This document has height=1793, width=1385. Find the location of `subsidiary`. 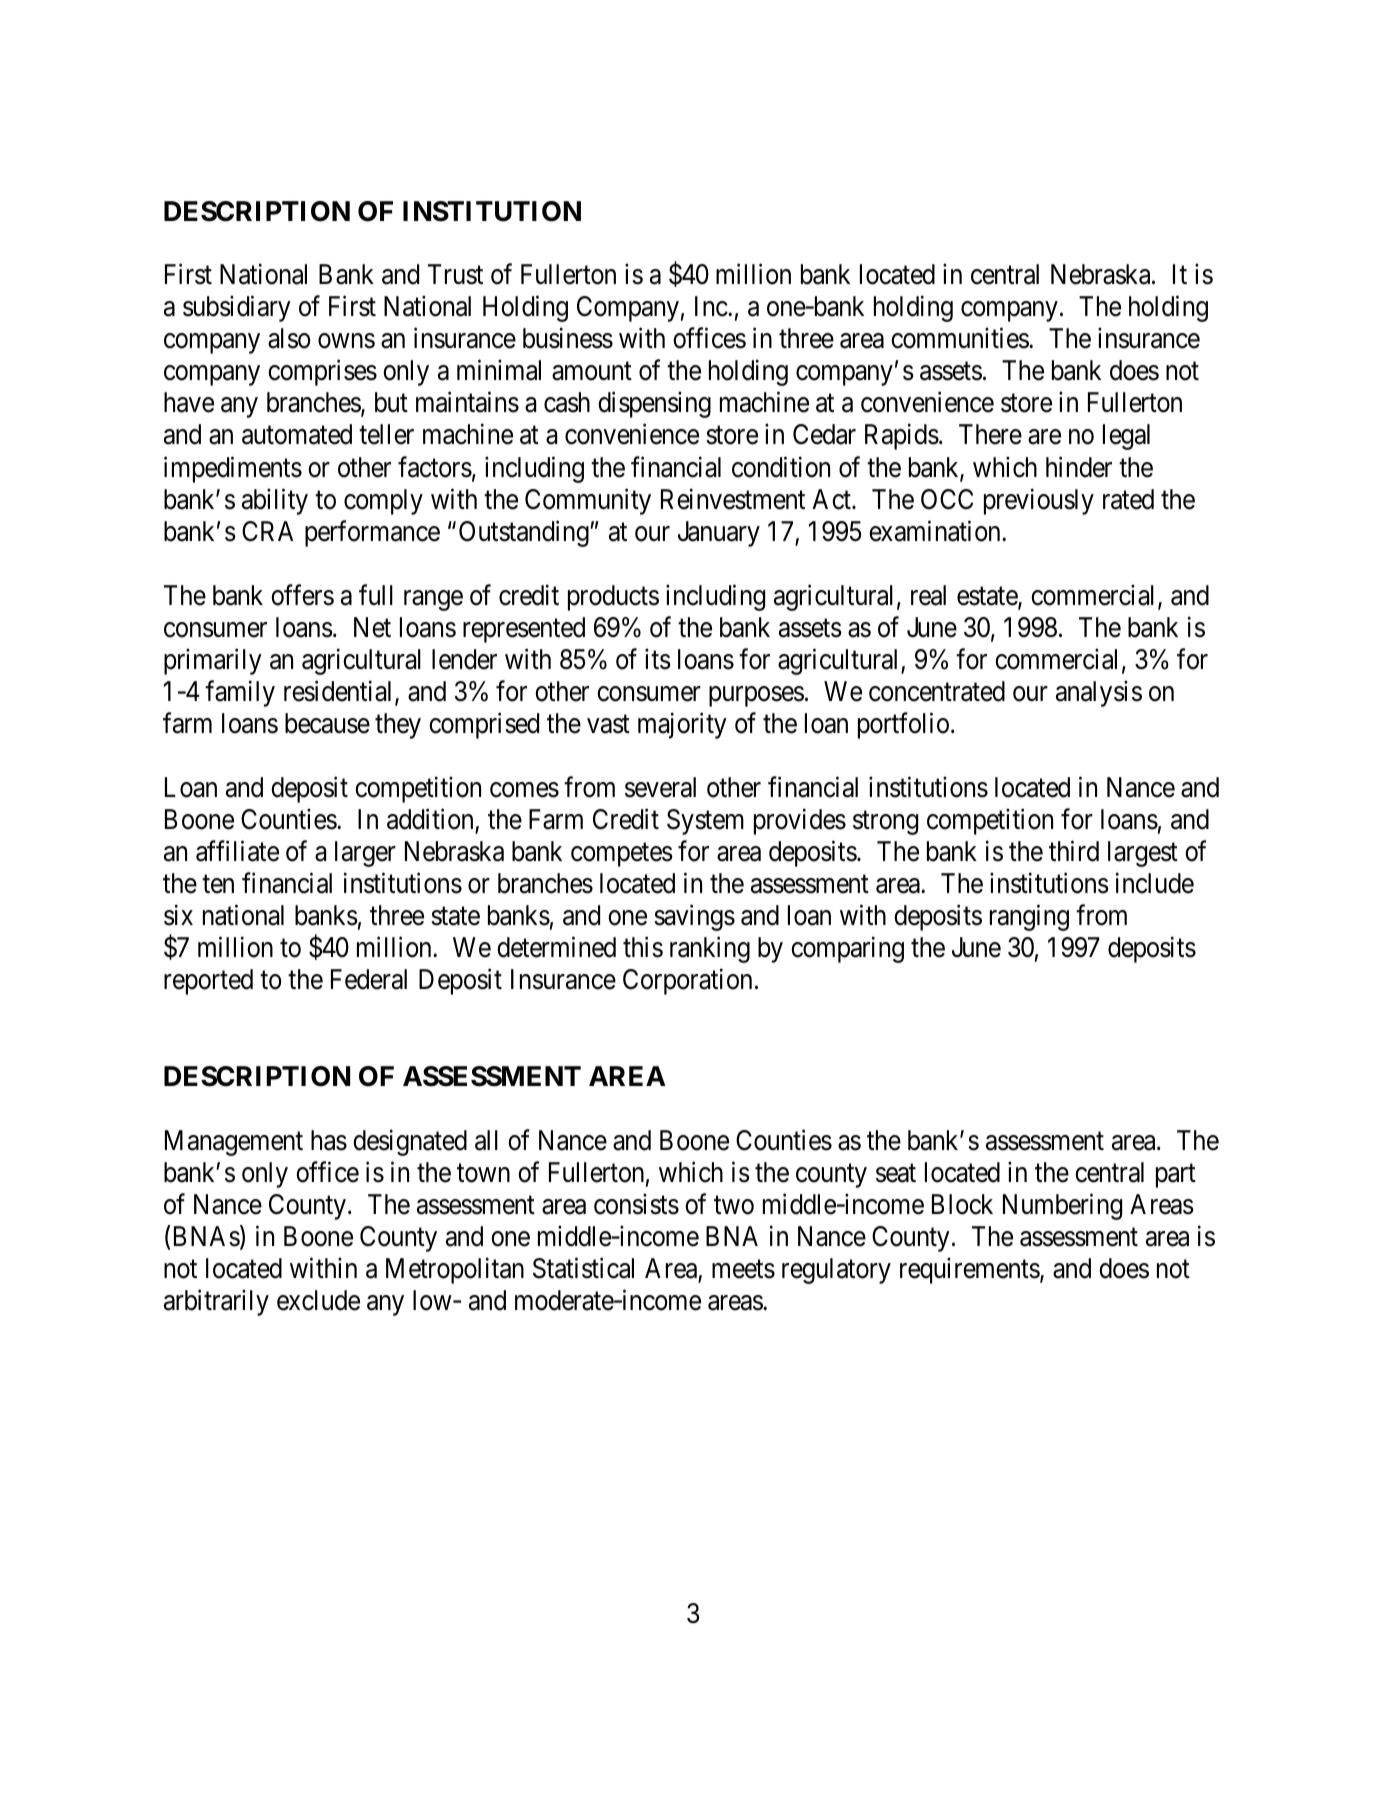

subsidiary is located at coordinates (237, 309).
